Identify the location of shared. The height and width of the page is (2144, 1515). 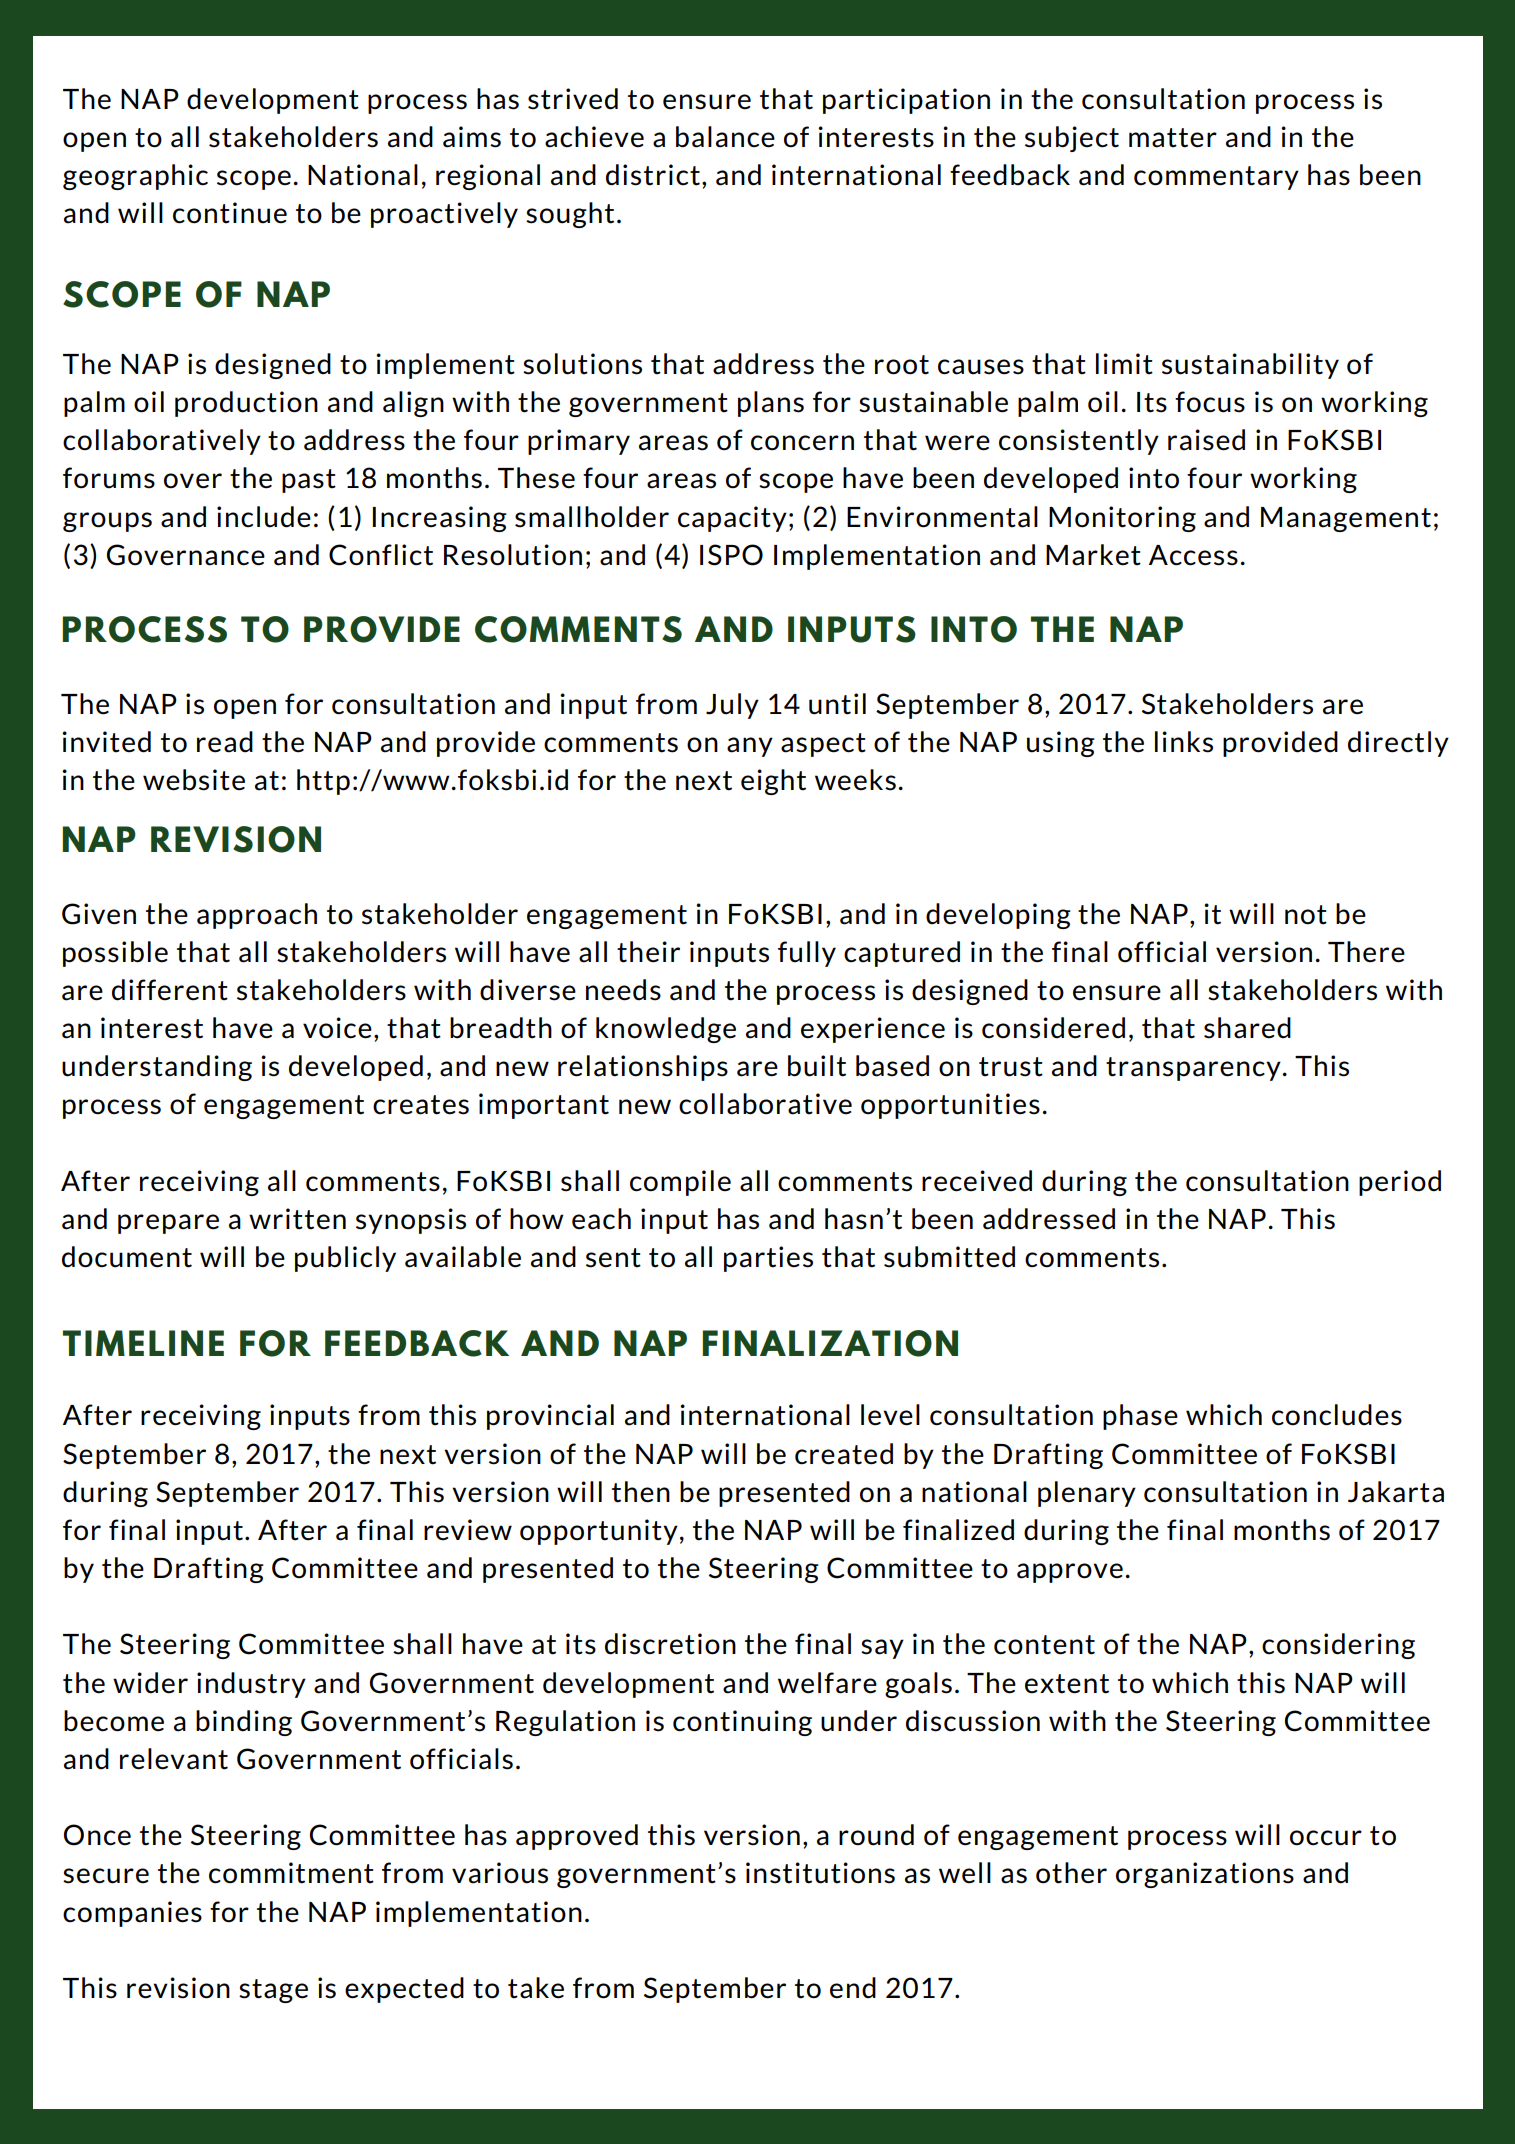
(1247, 1028).
